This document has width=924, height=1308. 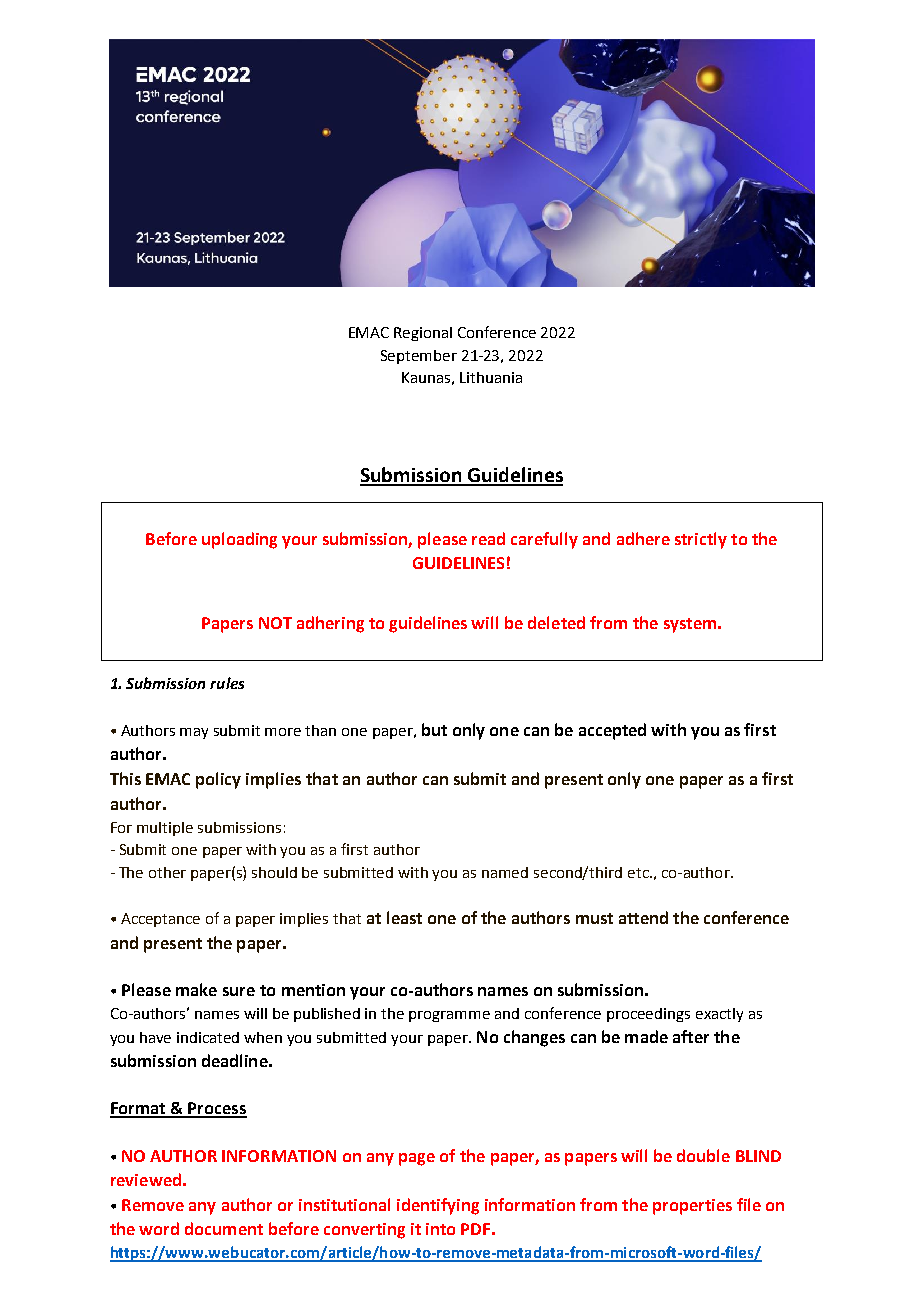 I want to click on read, so click(x=488, y=538).
